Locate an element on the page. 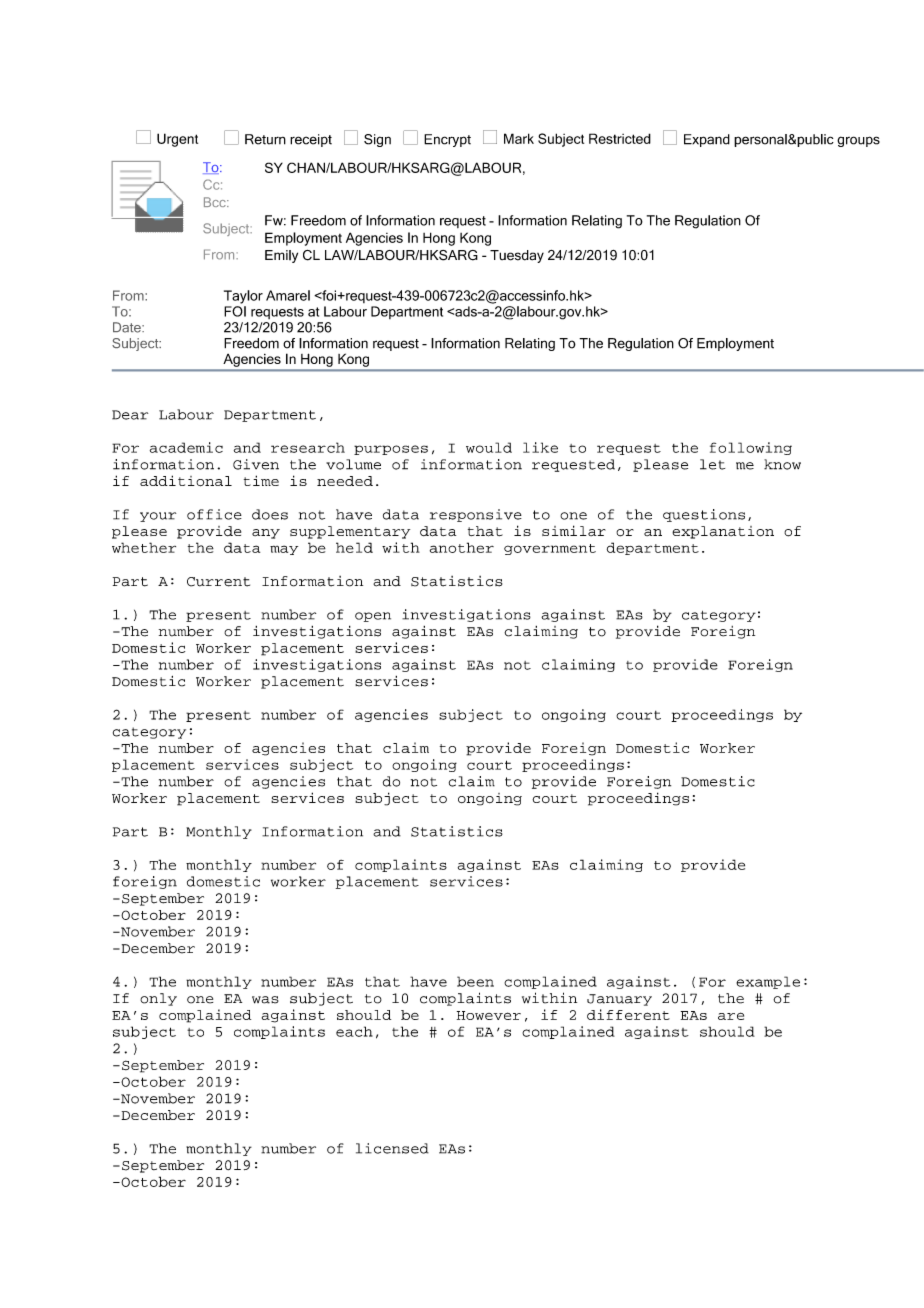 This page has width=924, height=1308. open is located at coordinates (373, 617).
